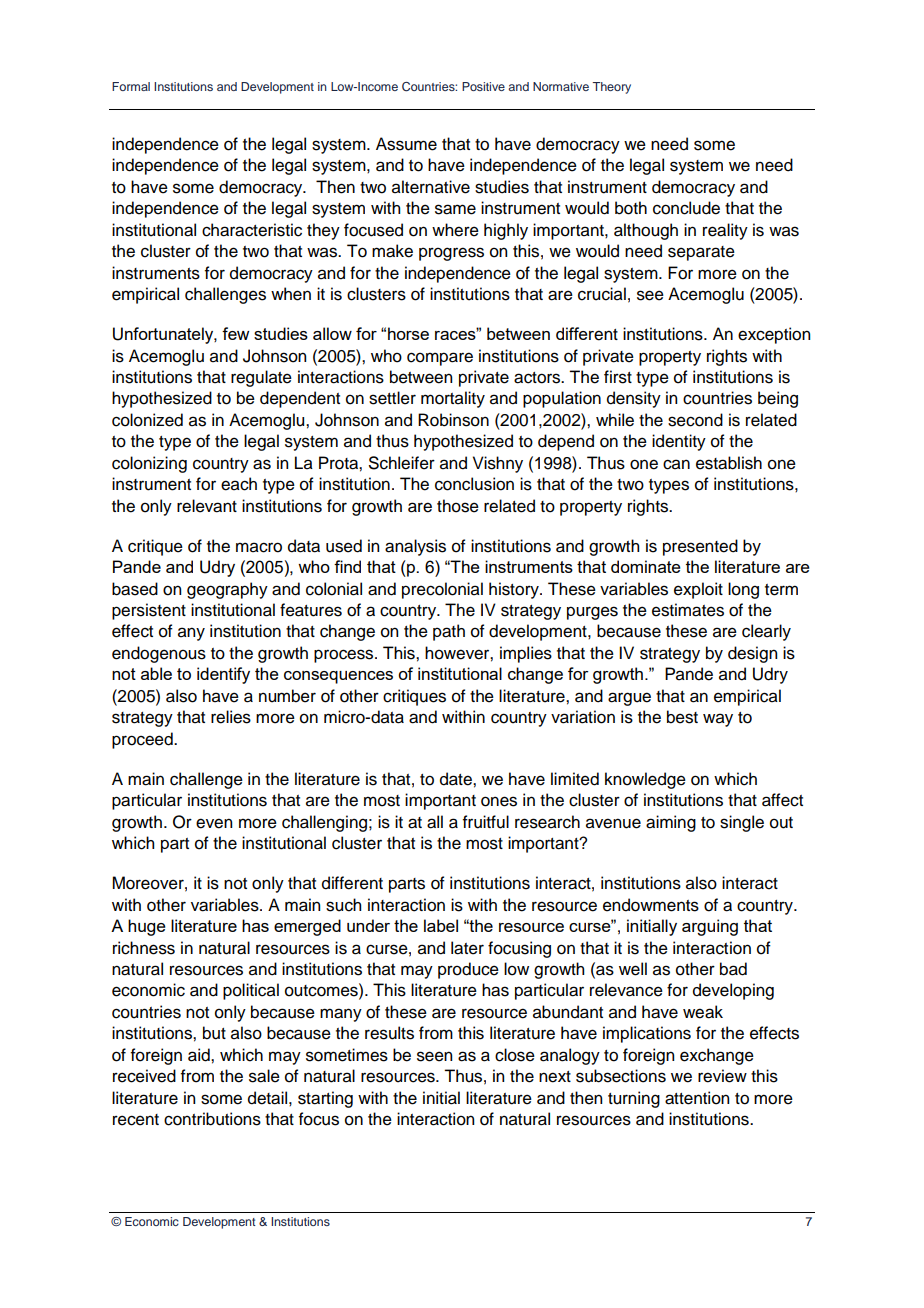  What do you see at coordinates (697, 1098) in the page?
I see `attention` at bounding box center [697, 1098].
